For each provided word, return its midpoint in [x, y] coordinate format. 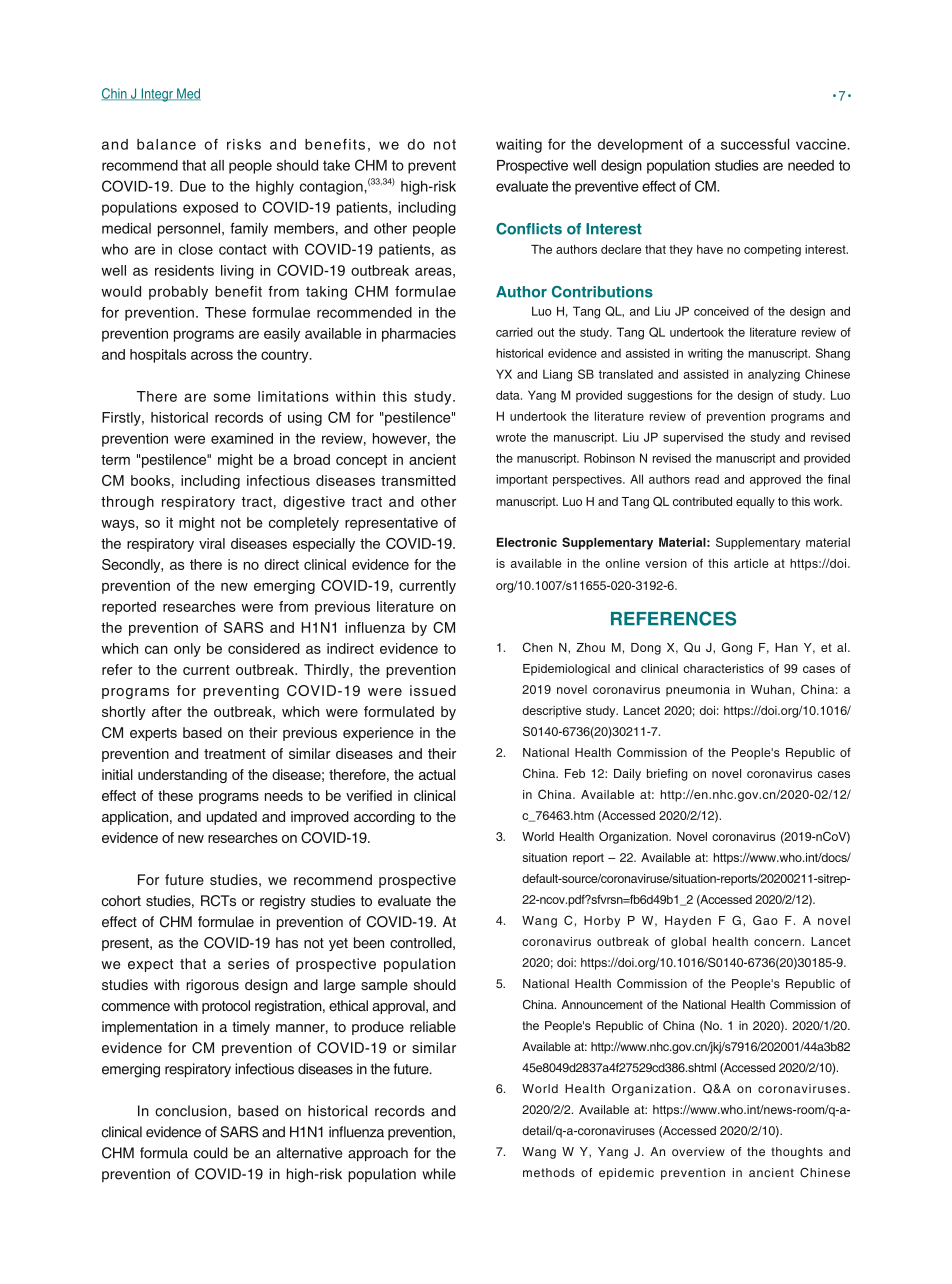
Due [193, 186]
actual [437, 774]
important [522, 480]
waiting [519, 146]
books [150, 480]
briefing [667, 775]
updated [232, 818]
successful [755, 144]
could [211, 1153]
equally [755, 503]
